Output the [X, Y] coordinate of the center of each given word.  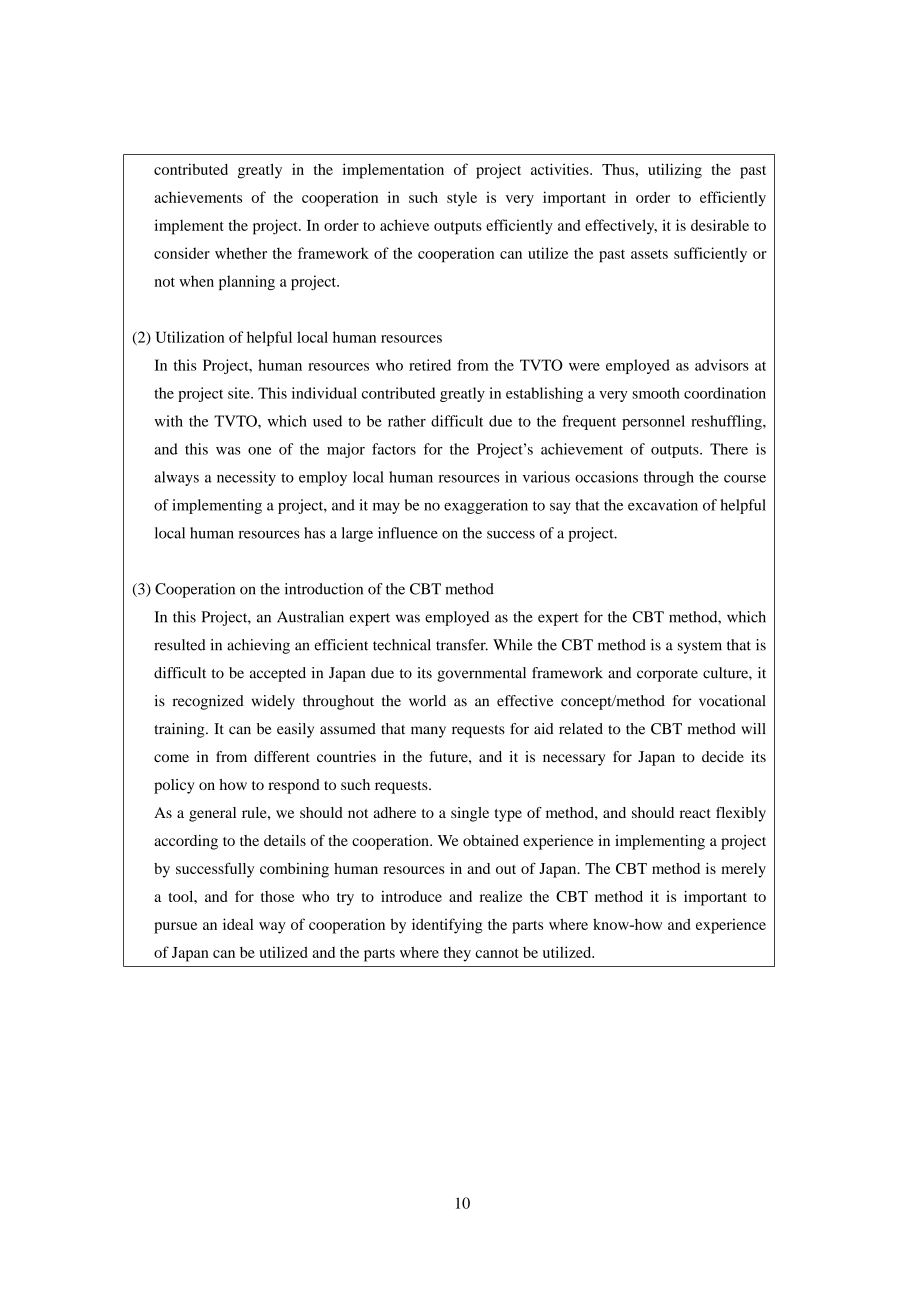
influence [408, 533]
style [462, 199]
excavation [663, 505]
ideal [238, 924]
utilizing [675, 171]
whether [241, 253]
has [314, 533]
